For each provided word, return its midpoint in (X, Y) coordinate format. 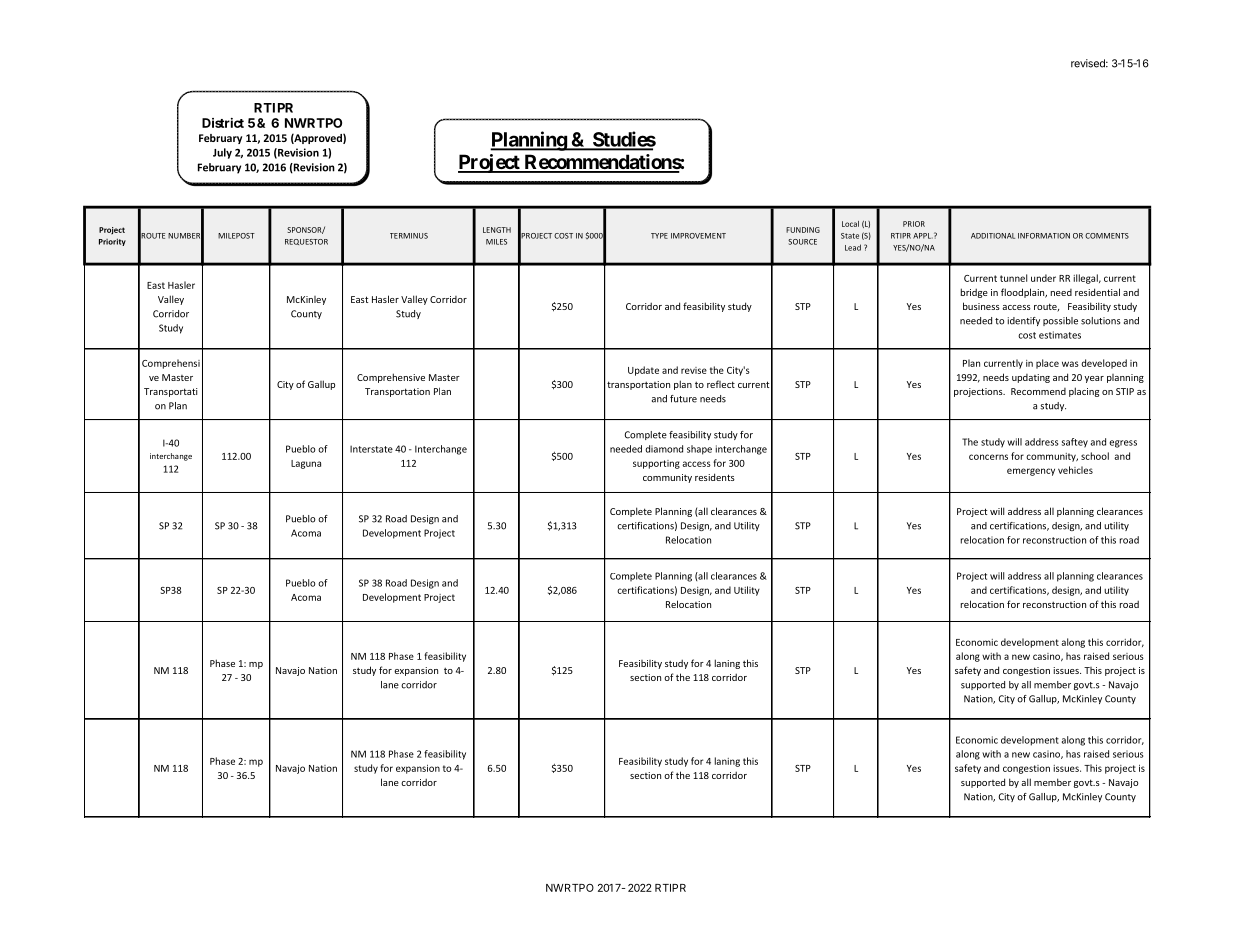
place (1047, 364)
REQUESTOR (306, 242)
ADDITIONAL (993, 236)
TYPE (659, 236)
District (223, 123)
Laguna (306, 464)
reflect (721, 384)
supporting (656, 464)
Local (850, 224)
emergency (1031, 472)
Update (643, 371)
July (222, 153)
